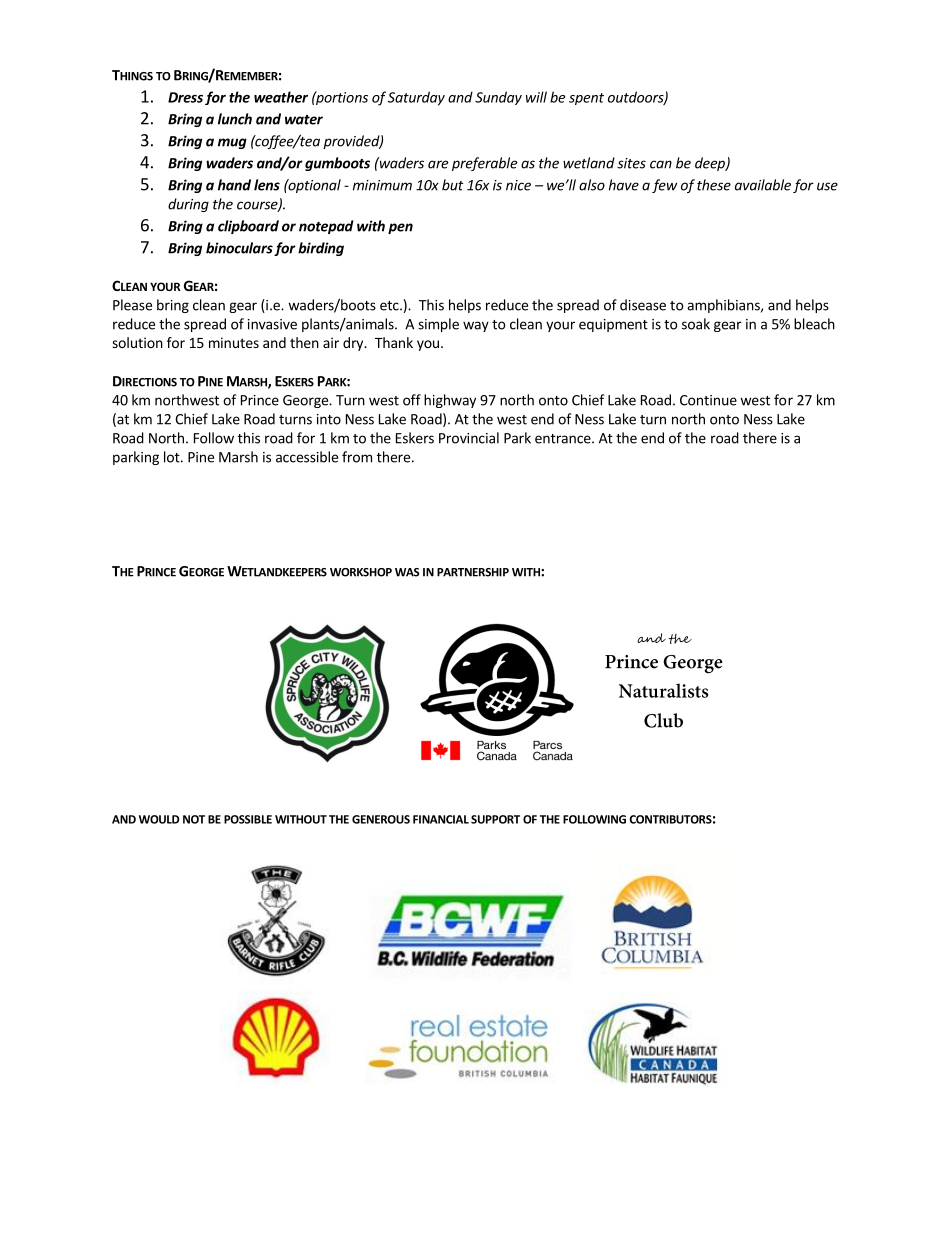 This image has height=1233, width=952. I want to click on POSSIBLE, so click(248, 819).
